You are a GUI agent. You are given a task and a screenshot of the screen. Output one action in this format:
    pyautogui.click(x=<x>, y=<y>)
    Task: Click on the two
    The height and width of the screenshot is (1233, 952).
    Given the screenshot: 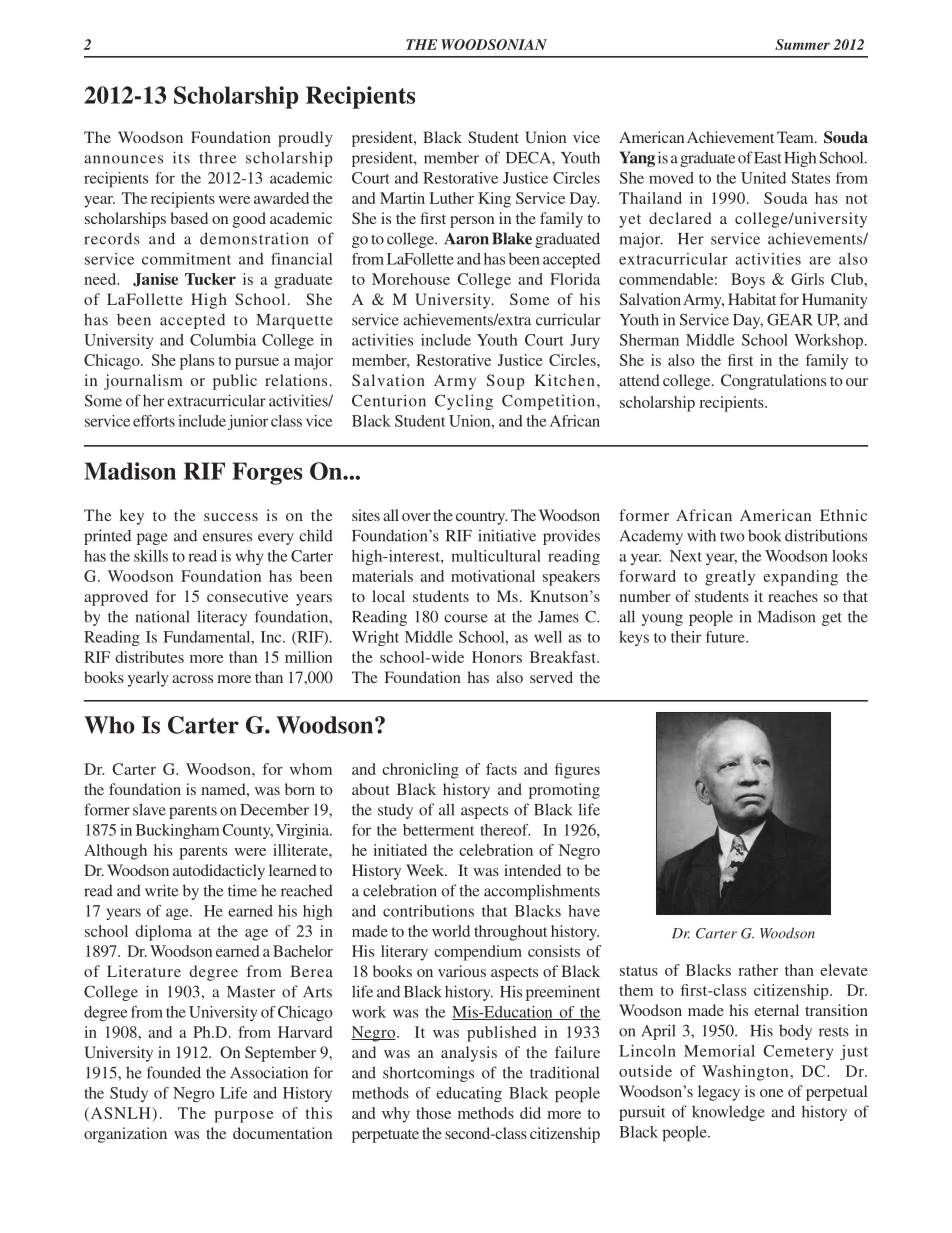 What is the action you would take?
    pyautogui.click(x=732, y=537)
